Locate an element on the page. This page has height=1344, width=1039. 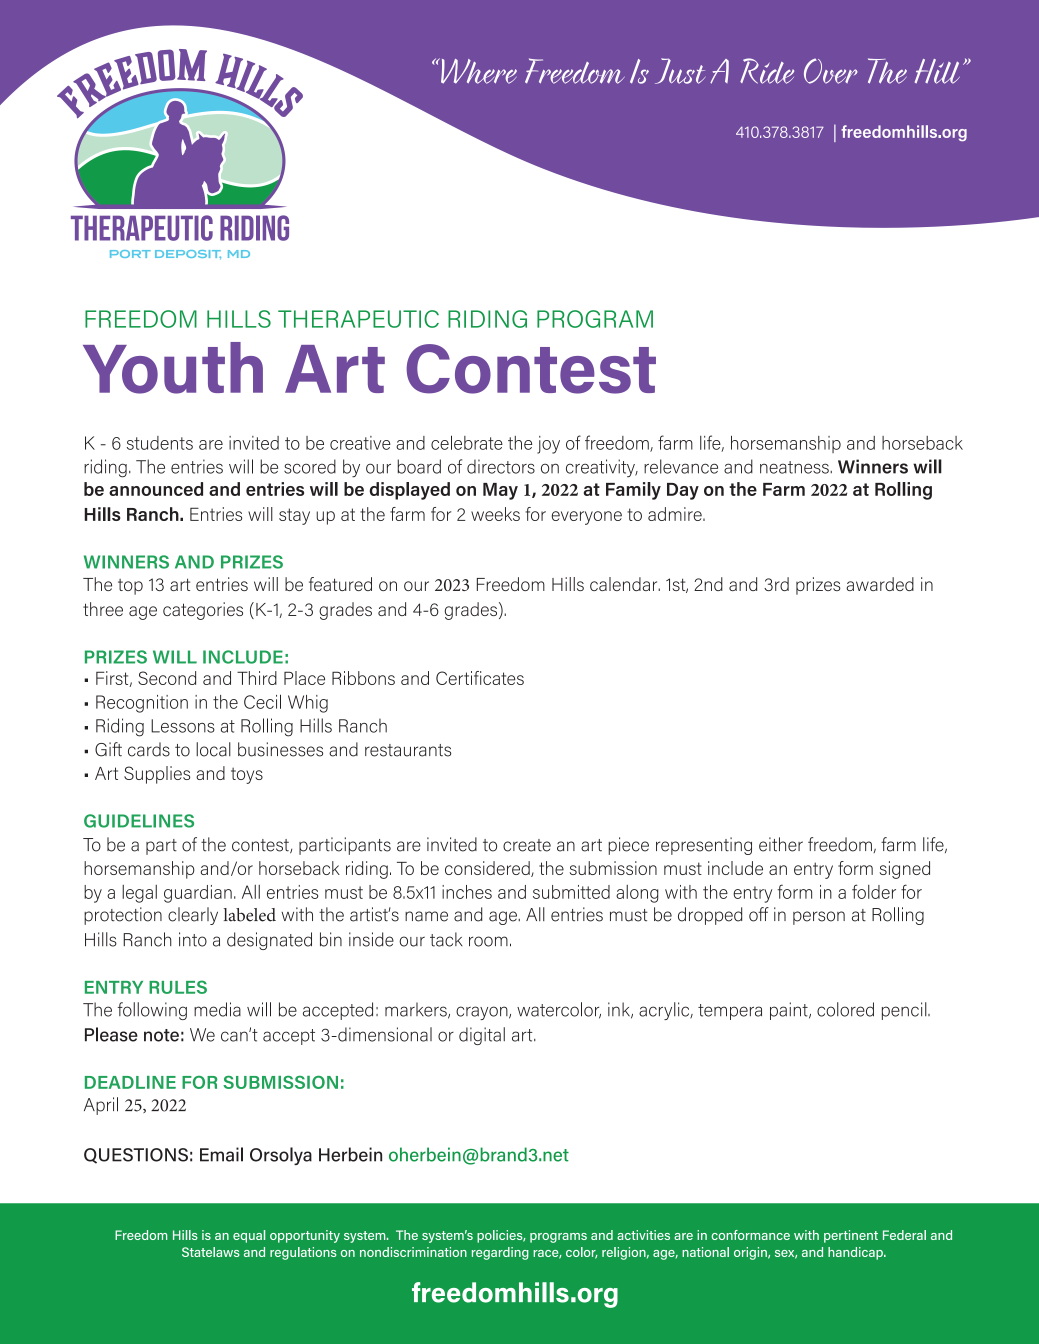
either is located at coordinates (781, 844).
